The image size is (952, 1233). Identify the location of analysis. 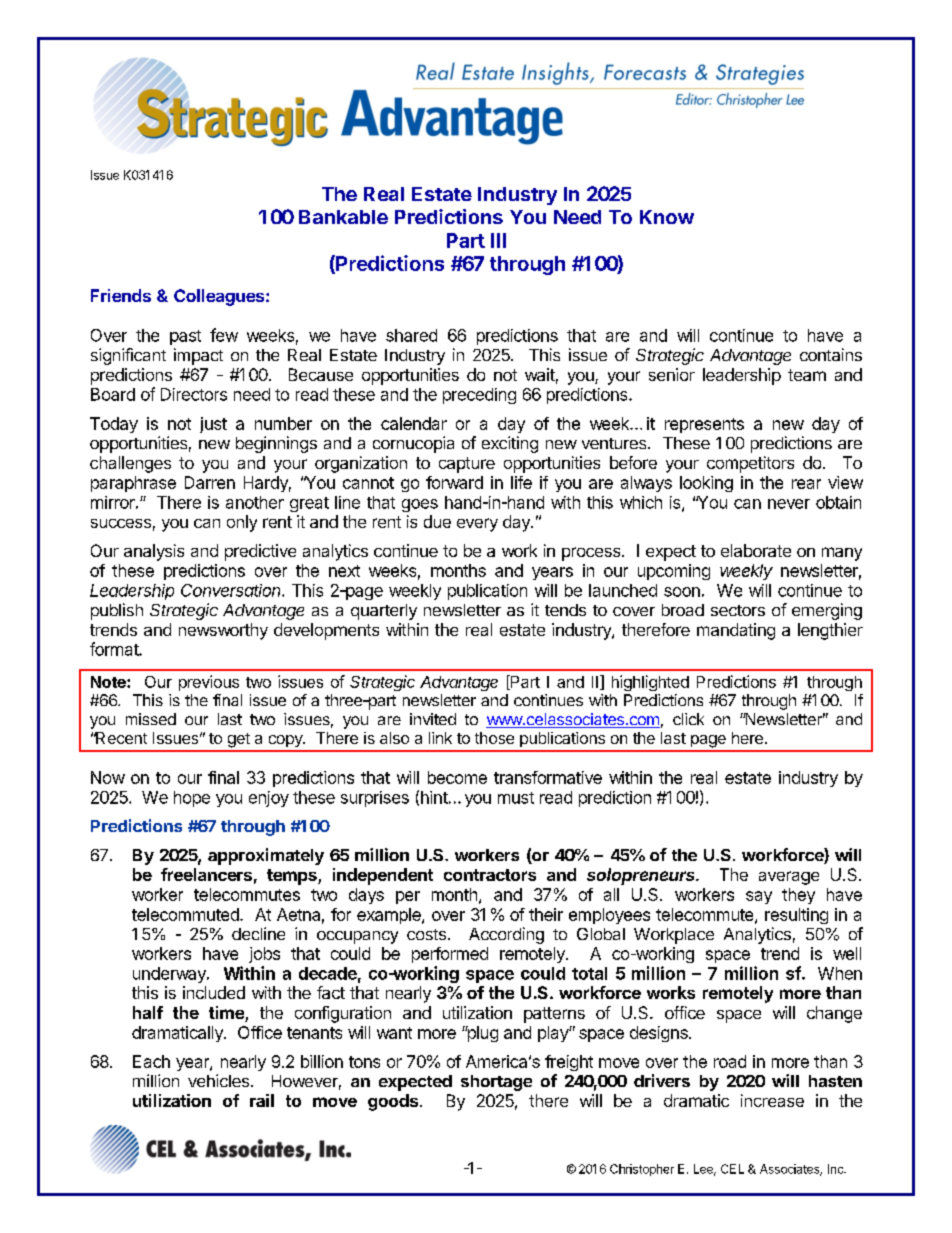
(154, 552).
